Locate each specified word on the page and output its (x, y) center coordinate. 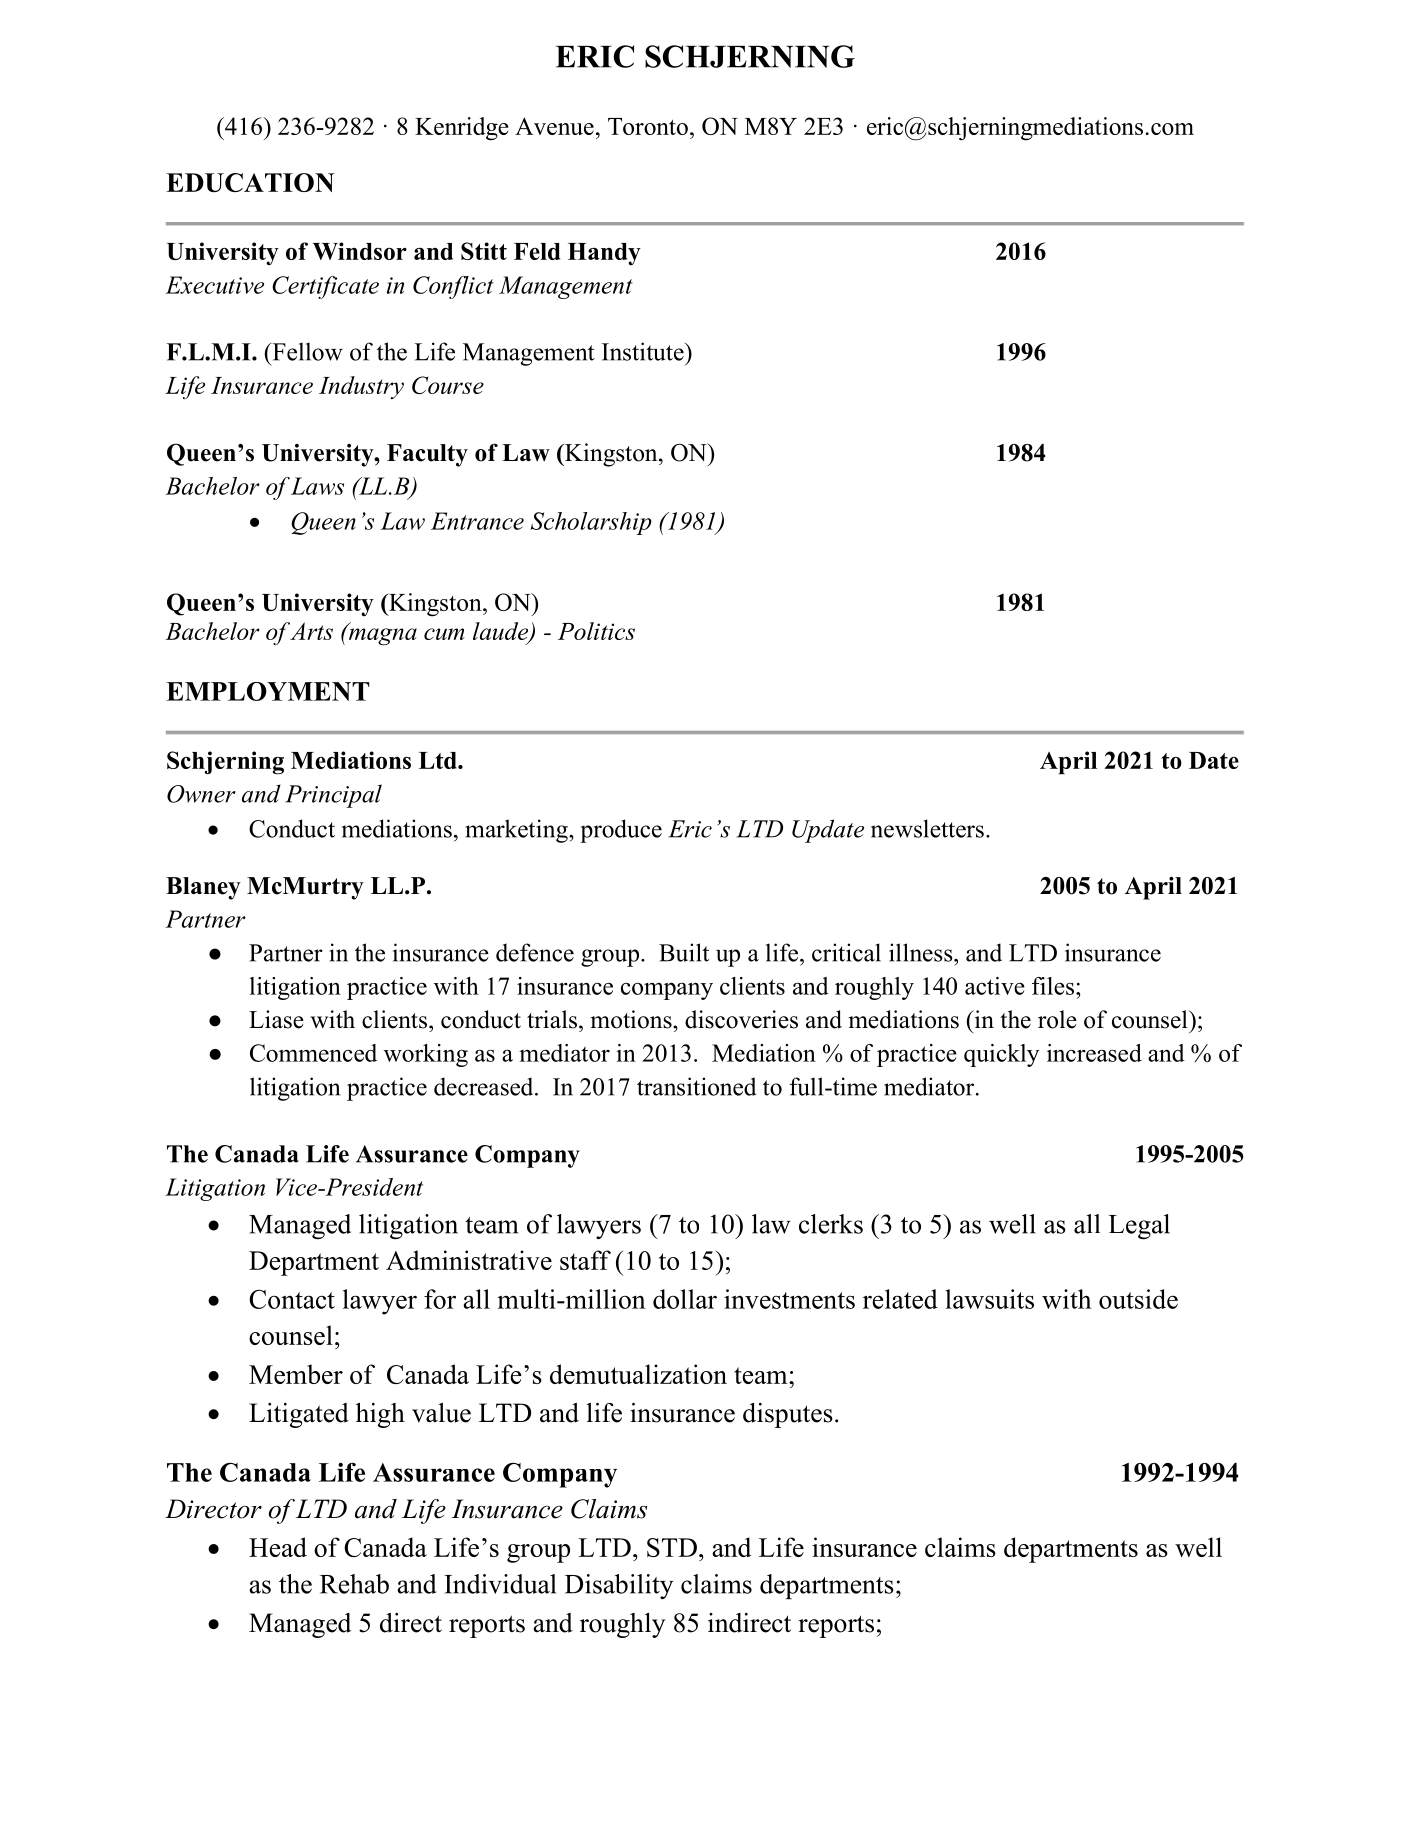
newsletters (927, 828)
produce (621, 831)
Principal (333, 796)
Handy (604, 254)
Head (278, 1547)
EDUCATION (250, 182)
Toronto (648, 126)
